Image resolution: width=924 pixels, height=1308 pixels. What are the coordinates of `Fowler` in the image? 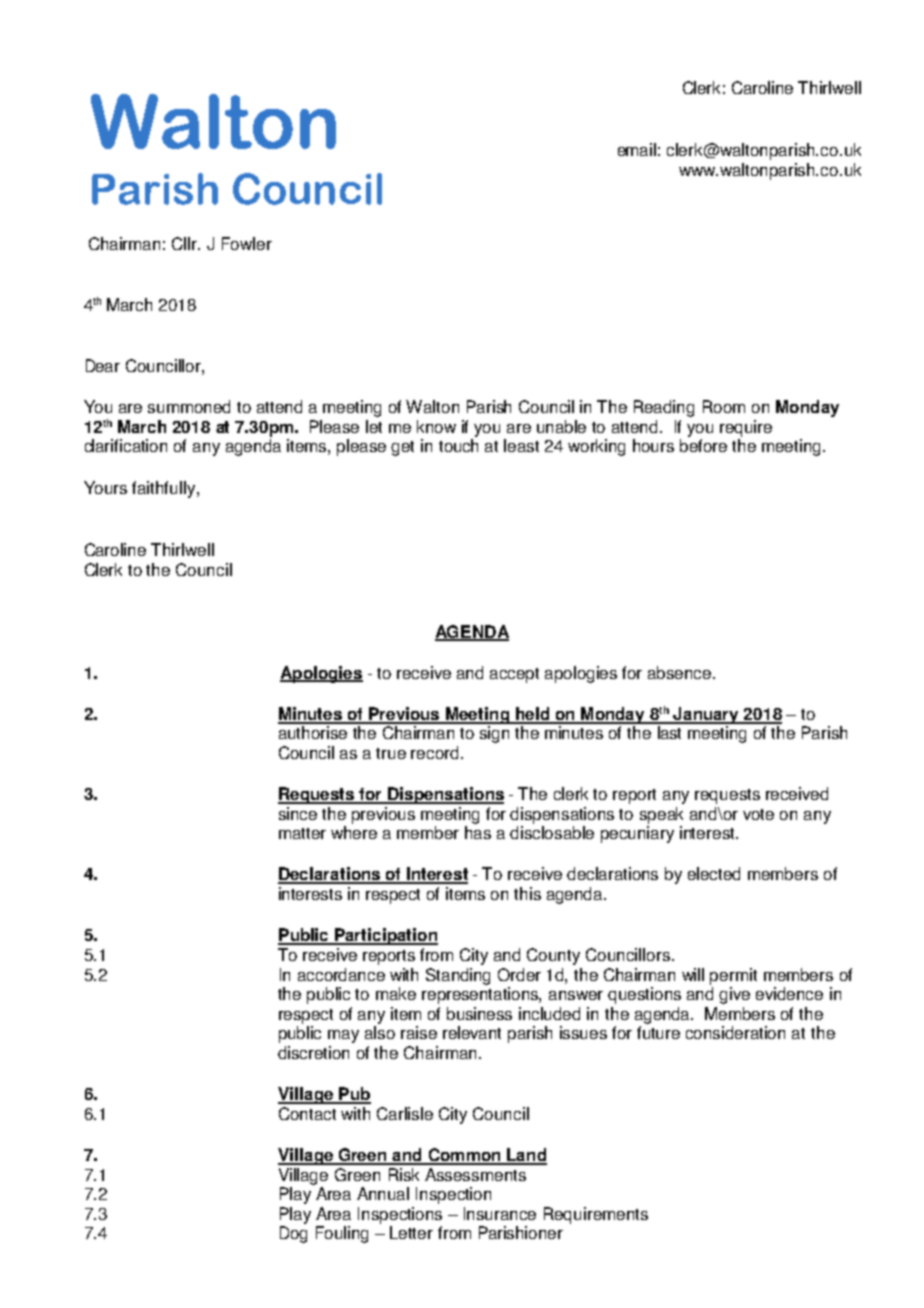 It's located at (247, 243).
